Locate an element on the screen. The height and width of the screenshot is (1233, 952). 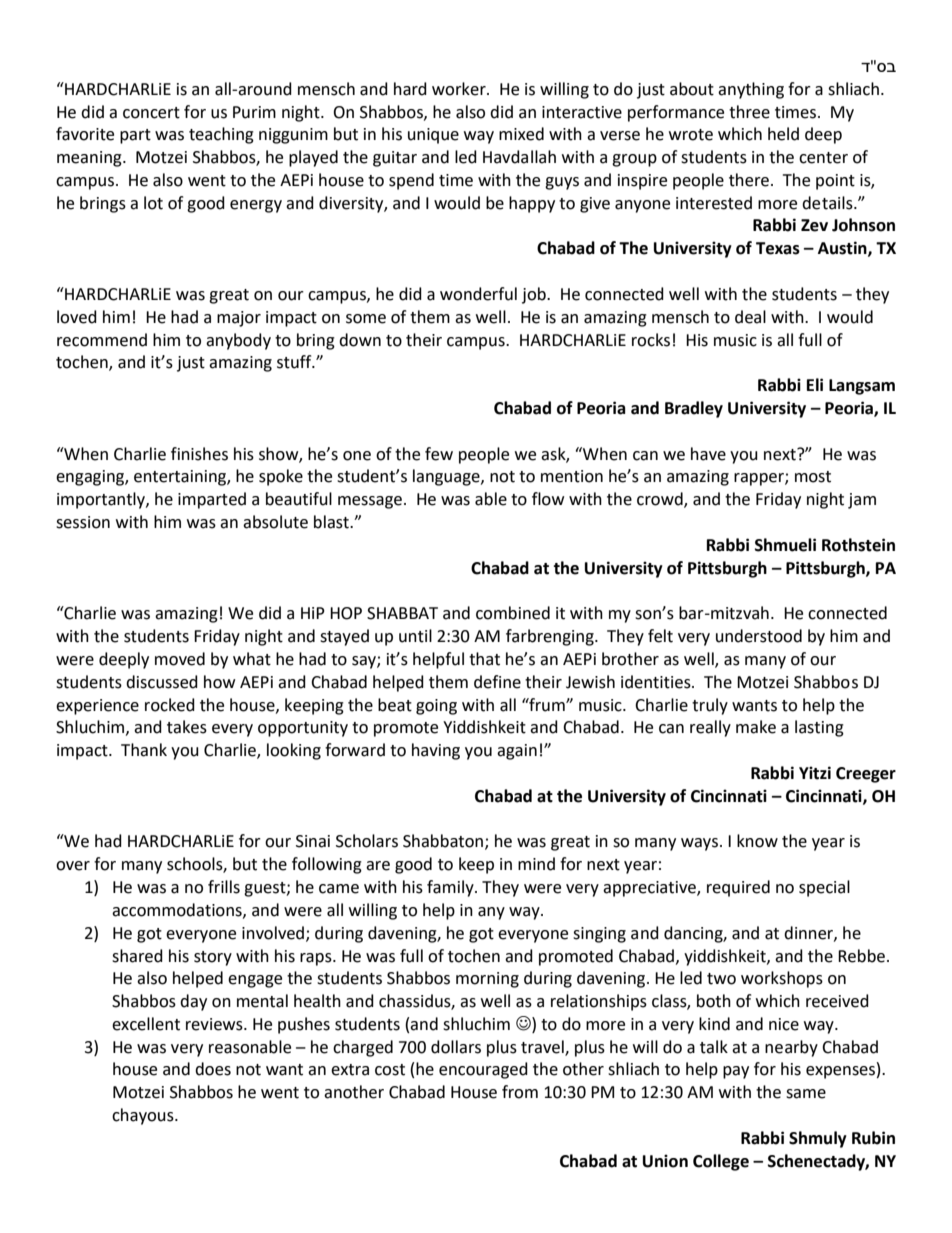
unique is located at coordinates (433, 136).
